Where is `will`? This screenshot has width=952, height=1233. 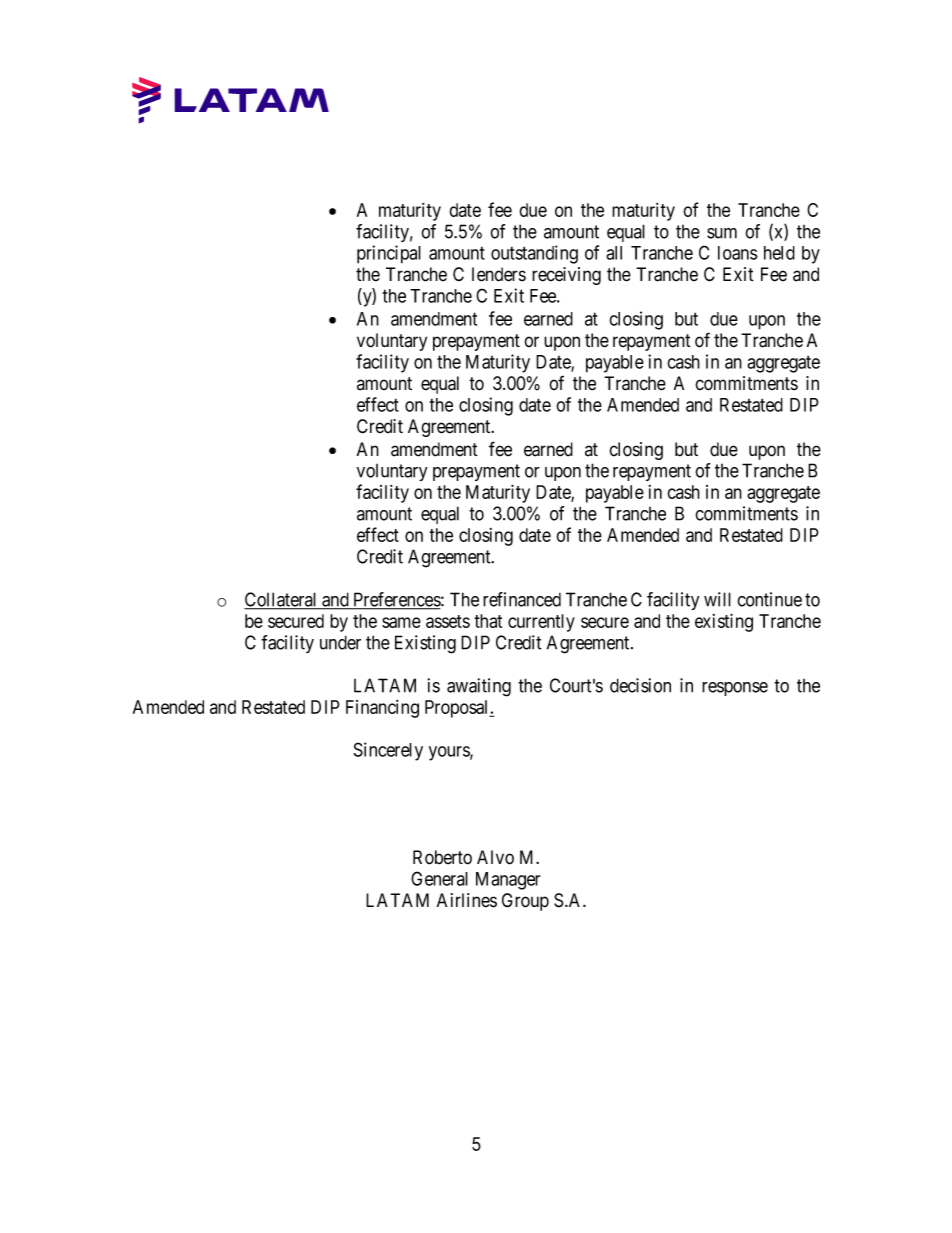
will is located at coordinates (717, 599).
